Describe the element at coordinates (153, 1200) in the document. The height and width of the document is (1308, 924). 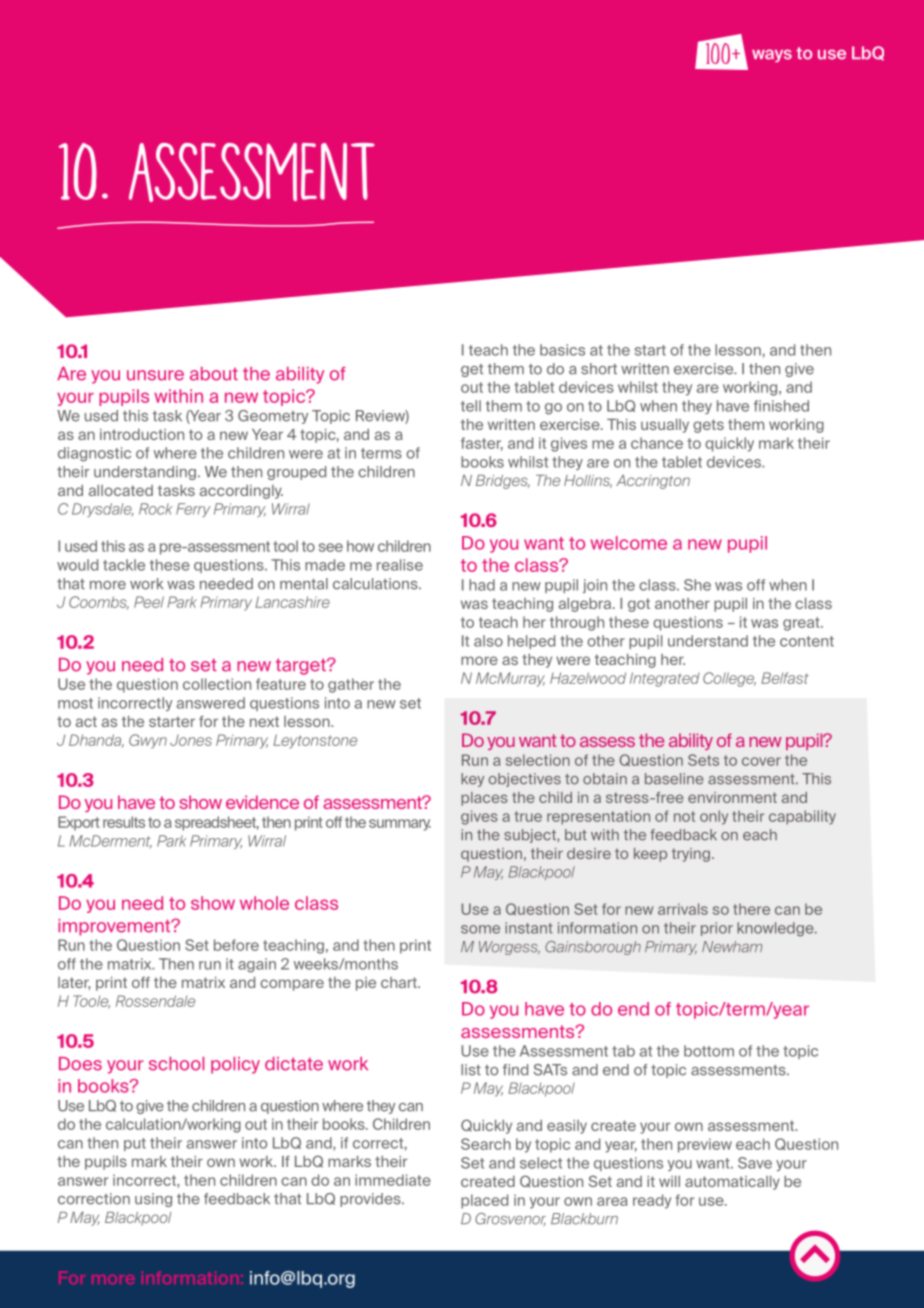
I see `using` at that location.
